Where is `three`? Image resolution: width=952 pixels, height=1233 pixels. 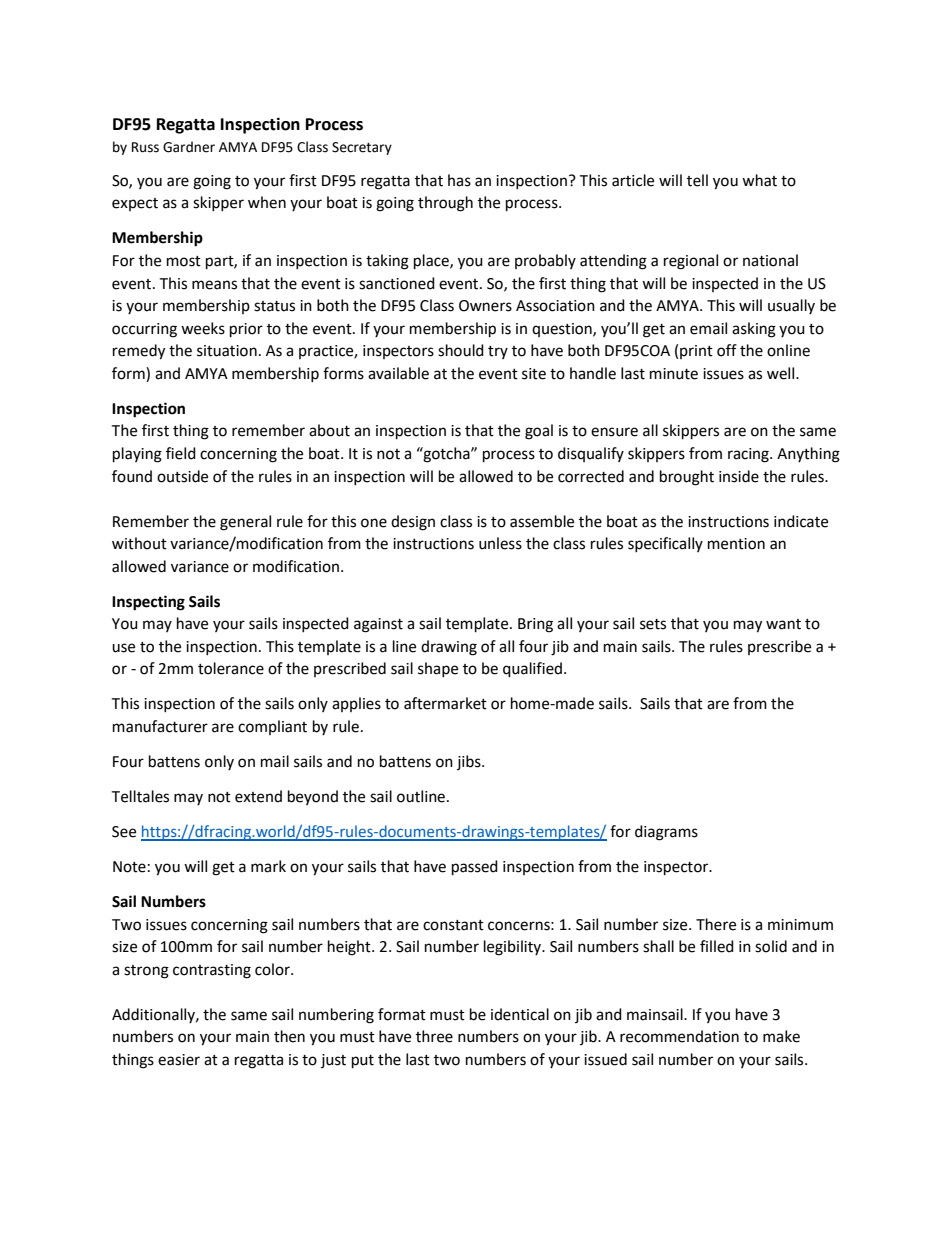 three is located at coordinates (434, 1036).
